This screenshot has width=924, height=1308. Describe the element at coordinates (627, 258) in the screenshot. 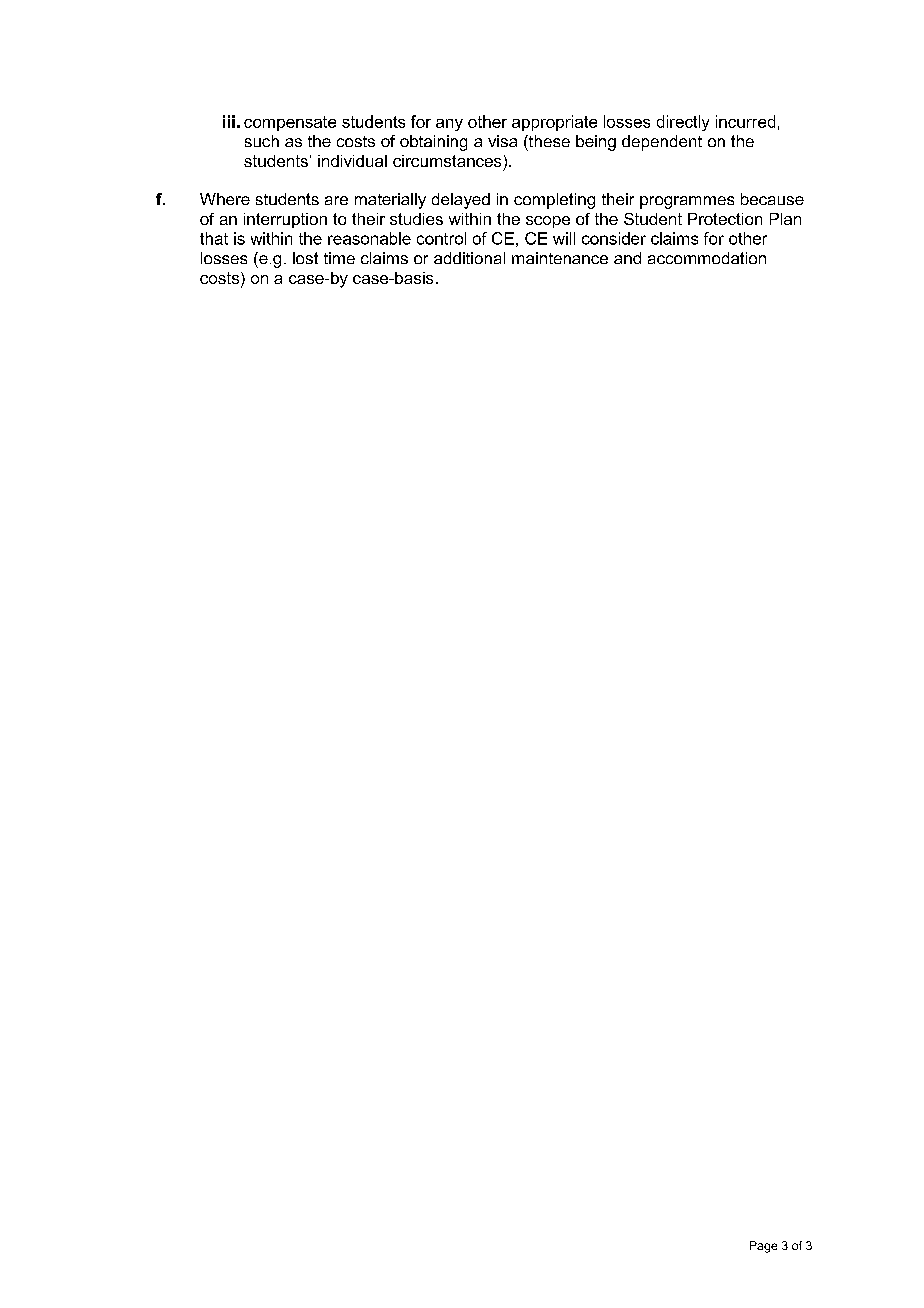

I see `and` at that location.
